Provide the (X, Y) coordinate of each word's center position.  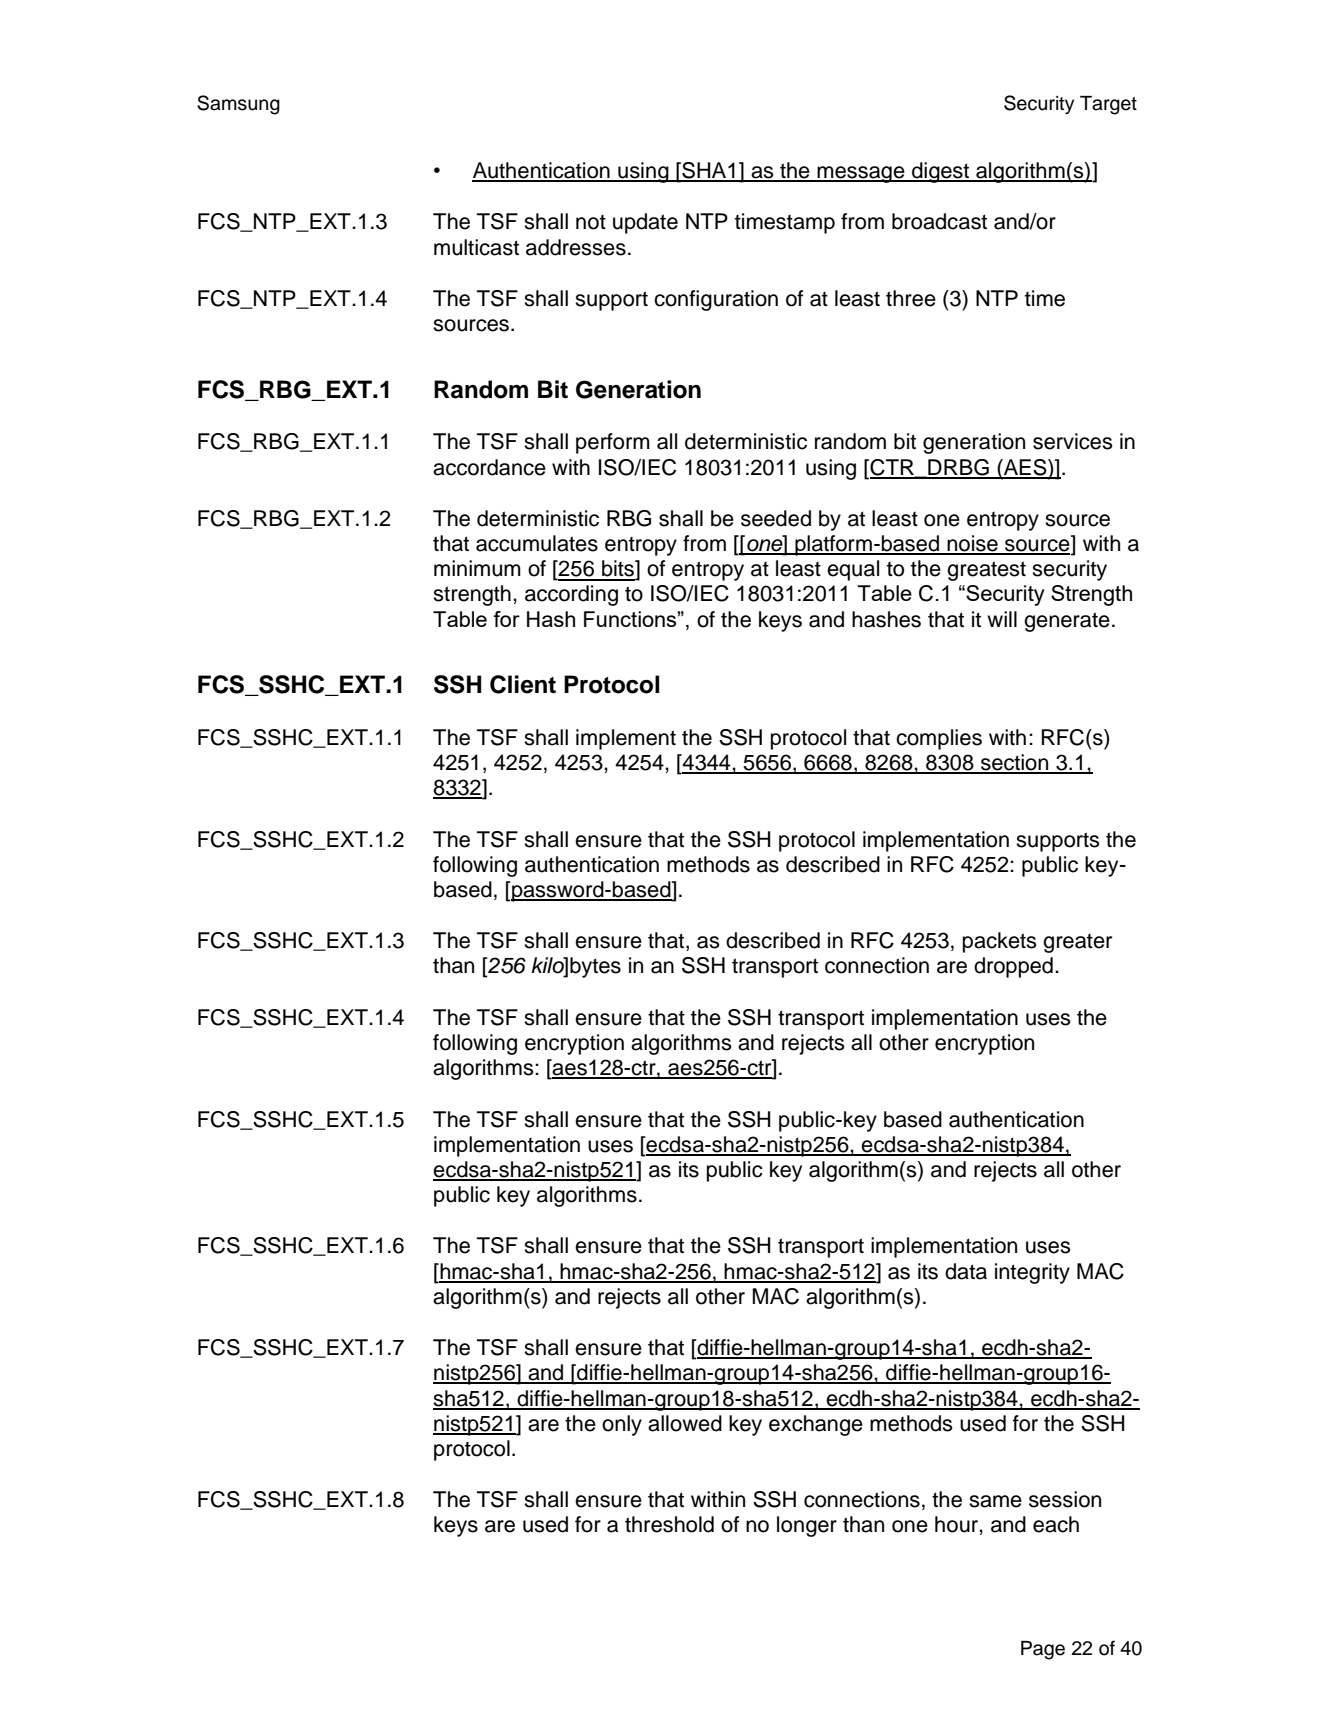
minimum (477, 568)
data (966, 1271)
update (645, 223)
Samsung (238, 105)
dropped (1013, 967)
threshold (669, 1524)
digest (941, 172)
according (571, 595)
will (1002, 619)
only (622, 1425)
